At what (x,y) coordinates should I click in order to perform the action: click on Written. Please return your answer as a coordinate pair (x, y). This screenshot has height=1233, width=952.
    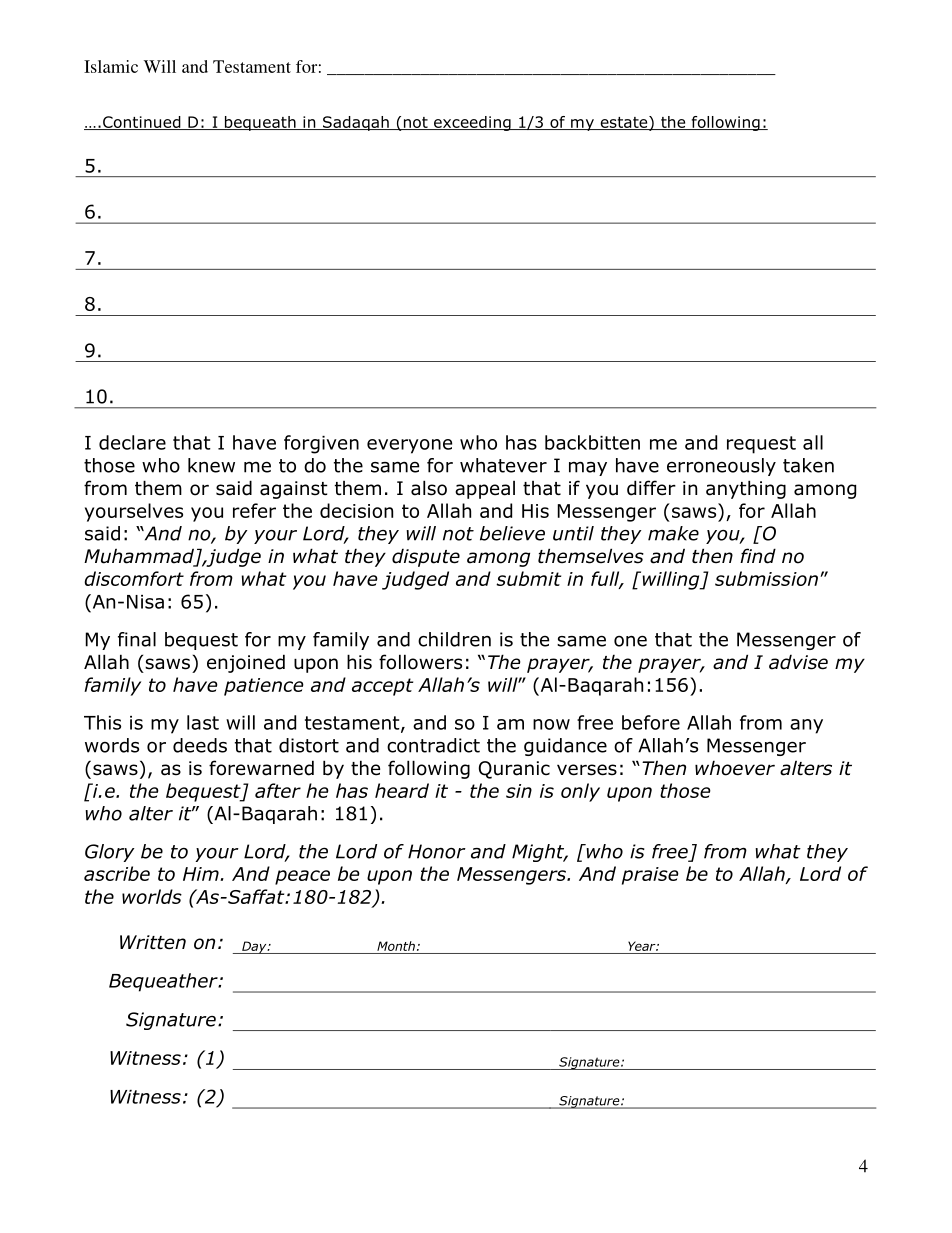
    Looking at the image, I should click on (153, 942).
